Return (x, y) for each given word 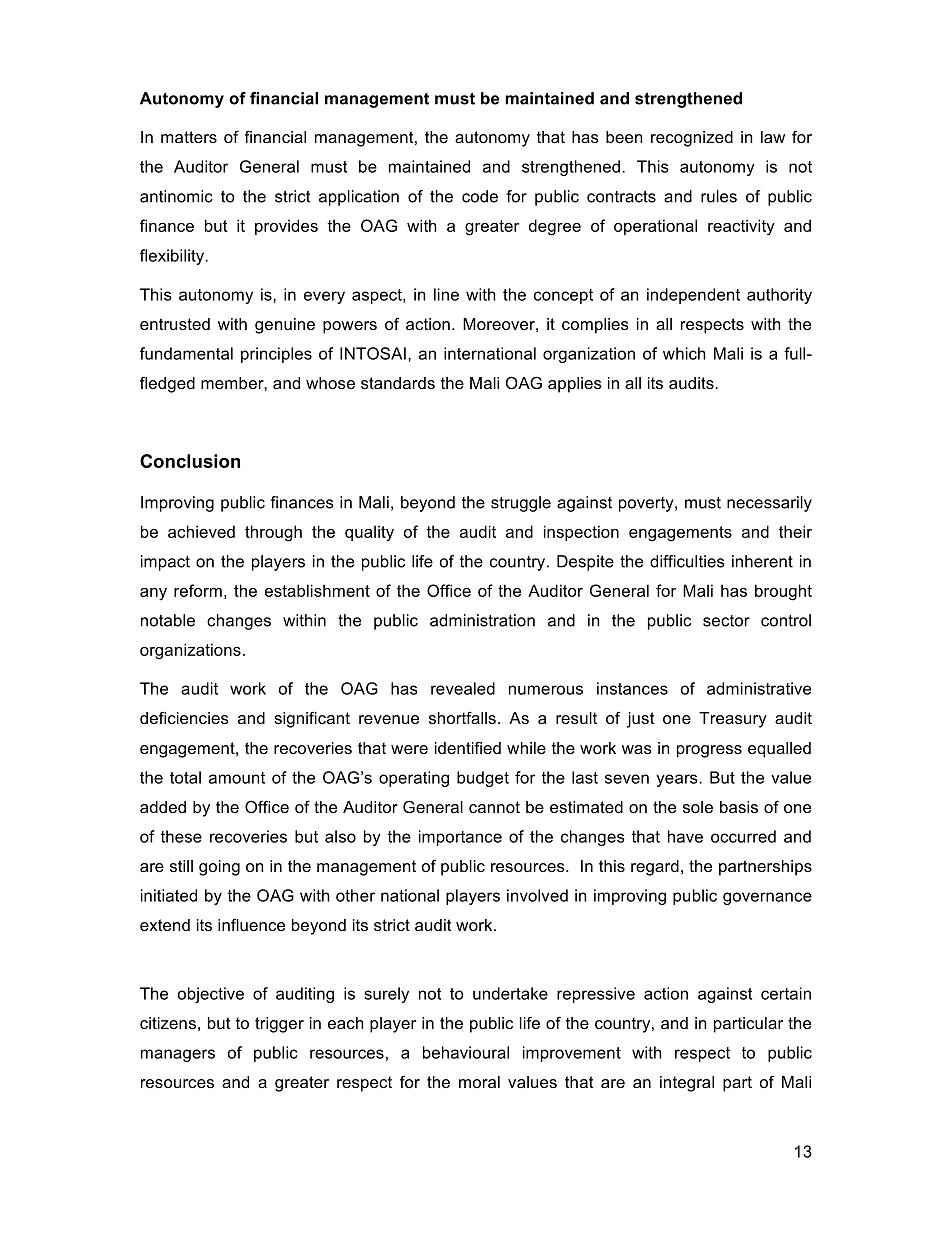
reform (198, 590)
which (684, 353)
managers (178, 1055)
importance (460, 838)
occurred (743, 836)
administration (482, 620)
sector (726, 621)
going (219, 868)
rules (719, 196)
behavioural (466, 1052)
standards (398, 383)
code (480, 196)
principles (276, 355)
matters (189, 137)
